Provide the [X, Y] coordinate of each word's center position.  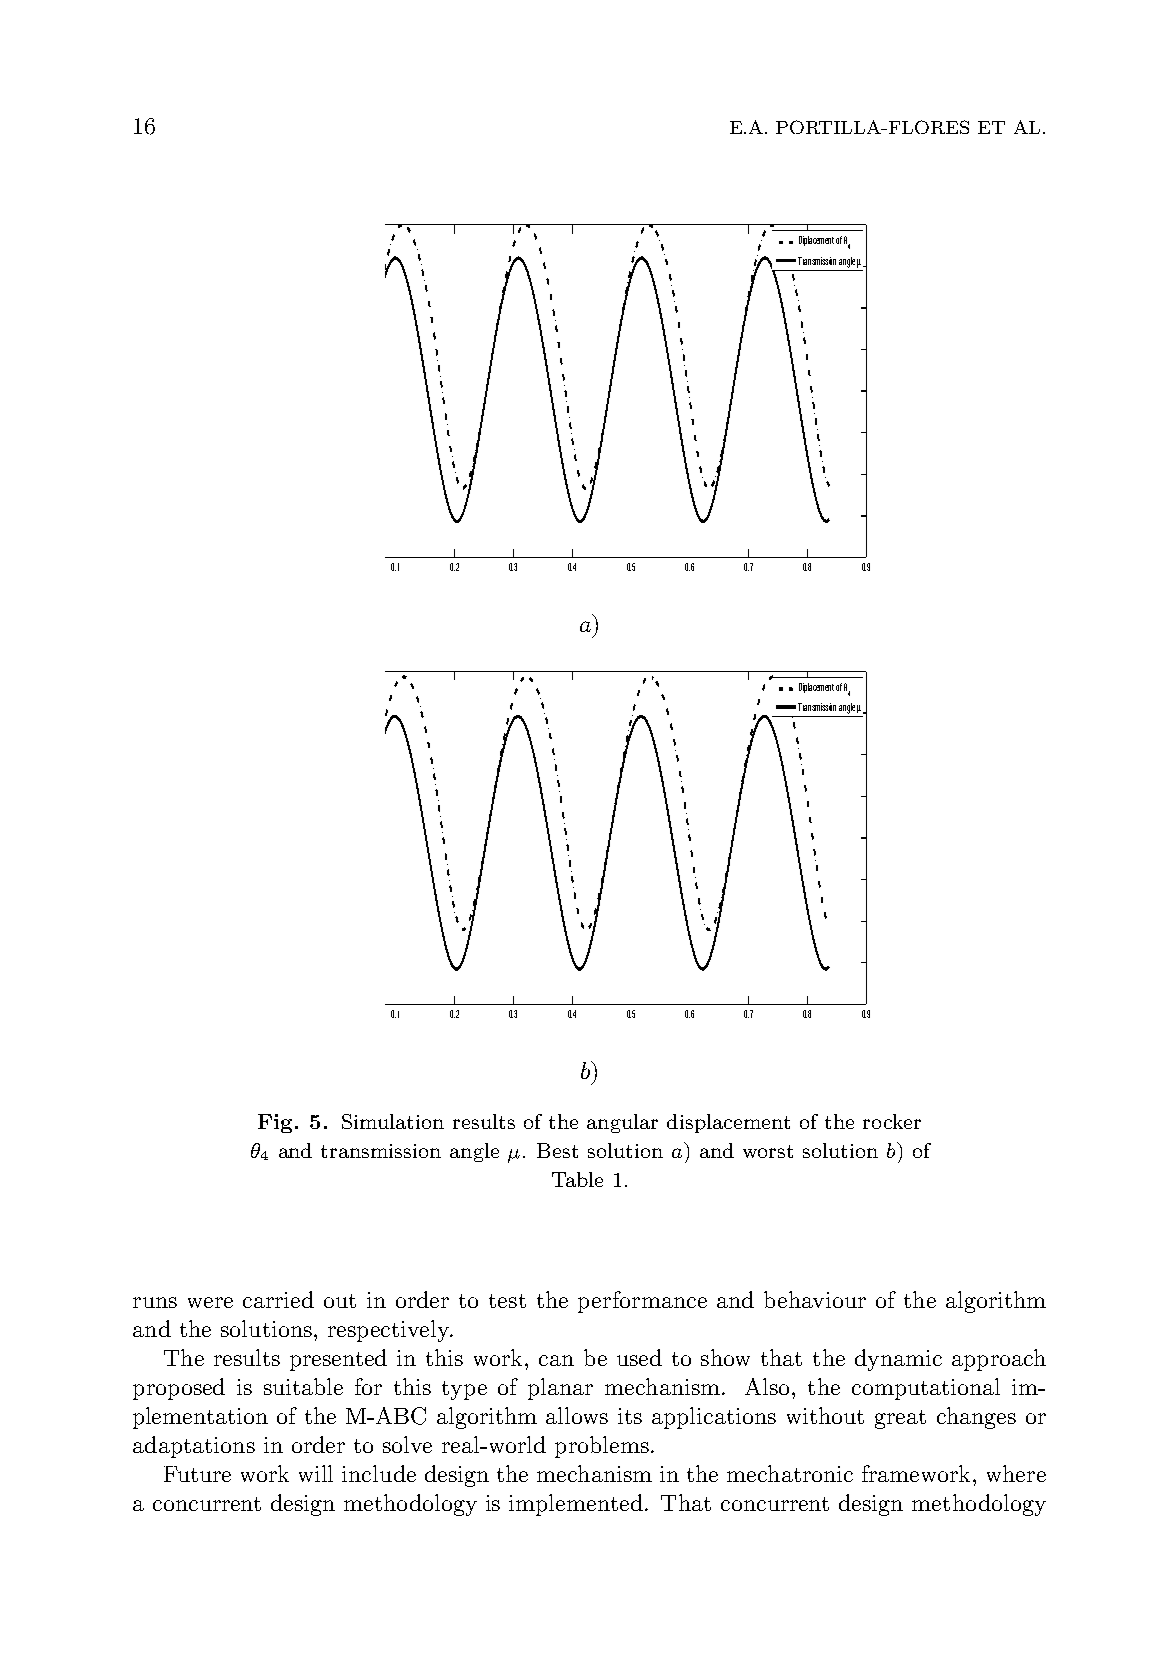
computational [926, 1389]
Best [557, 1150]
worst [768, 1151]
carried [278, 1299]
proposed [179, 1389]
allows [577, 1415]
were [210, 1302]
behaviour [815, 1299]
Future [197, 1474]
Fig [275, 1123]
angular [622, 1123]
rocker [892, 1121]
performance [642, 1302]
